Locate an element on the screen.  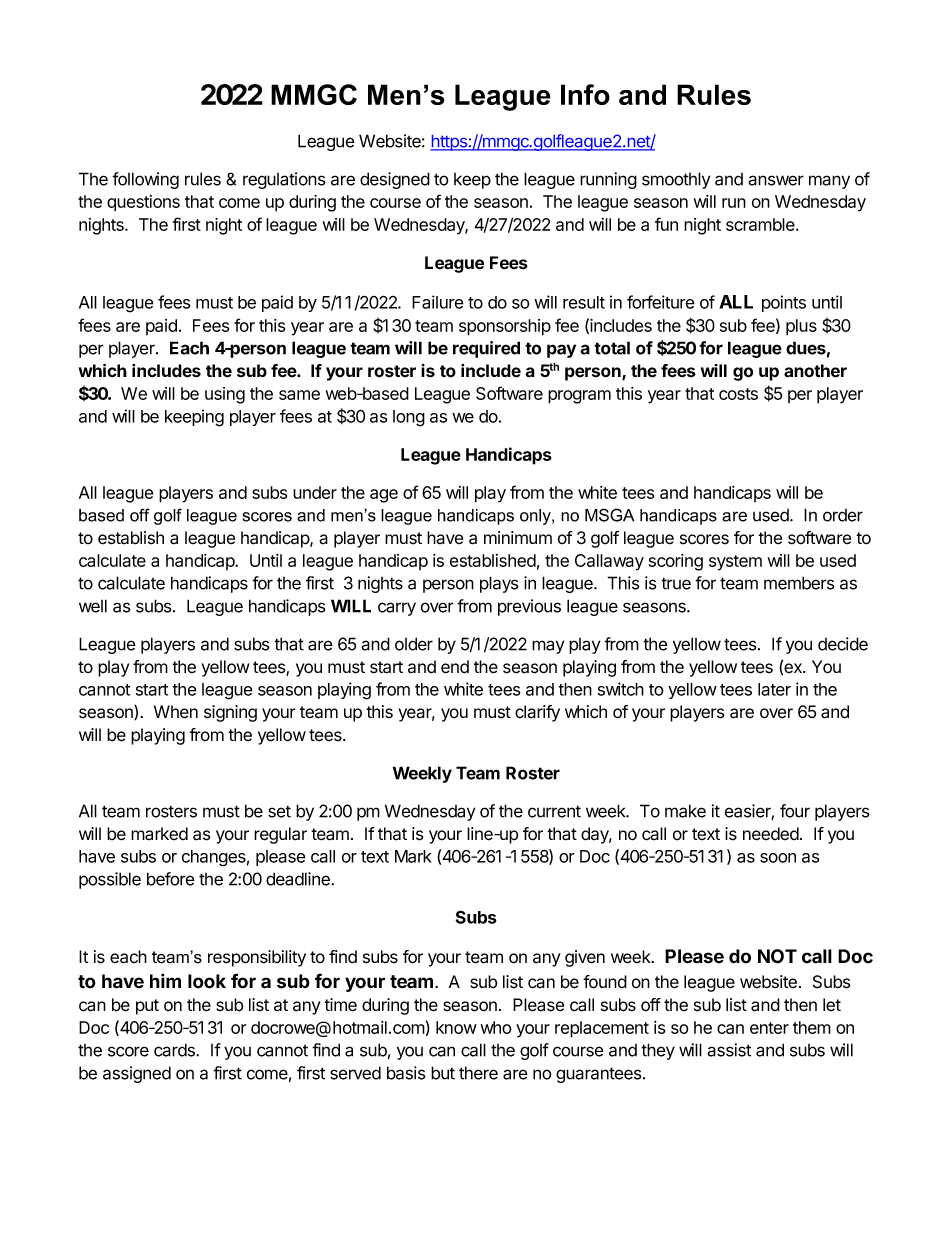
long is located at coordinates (409, 418).
